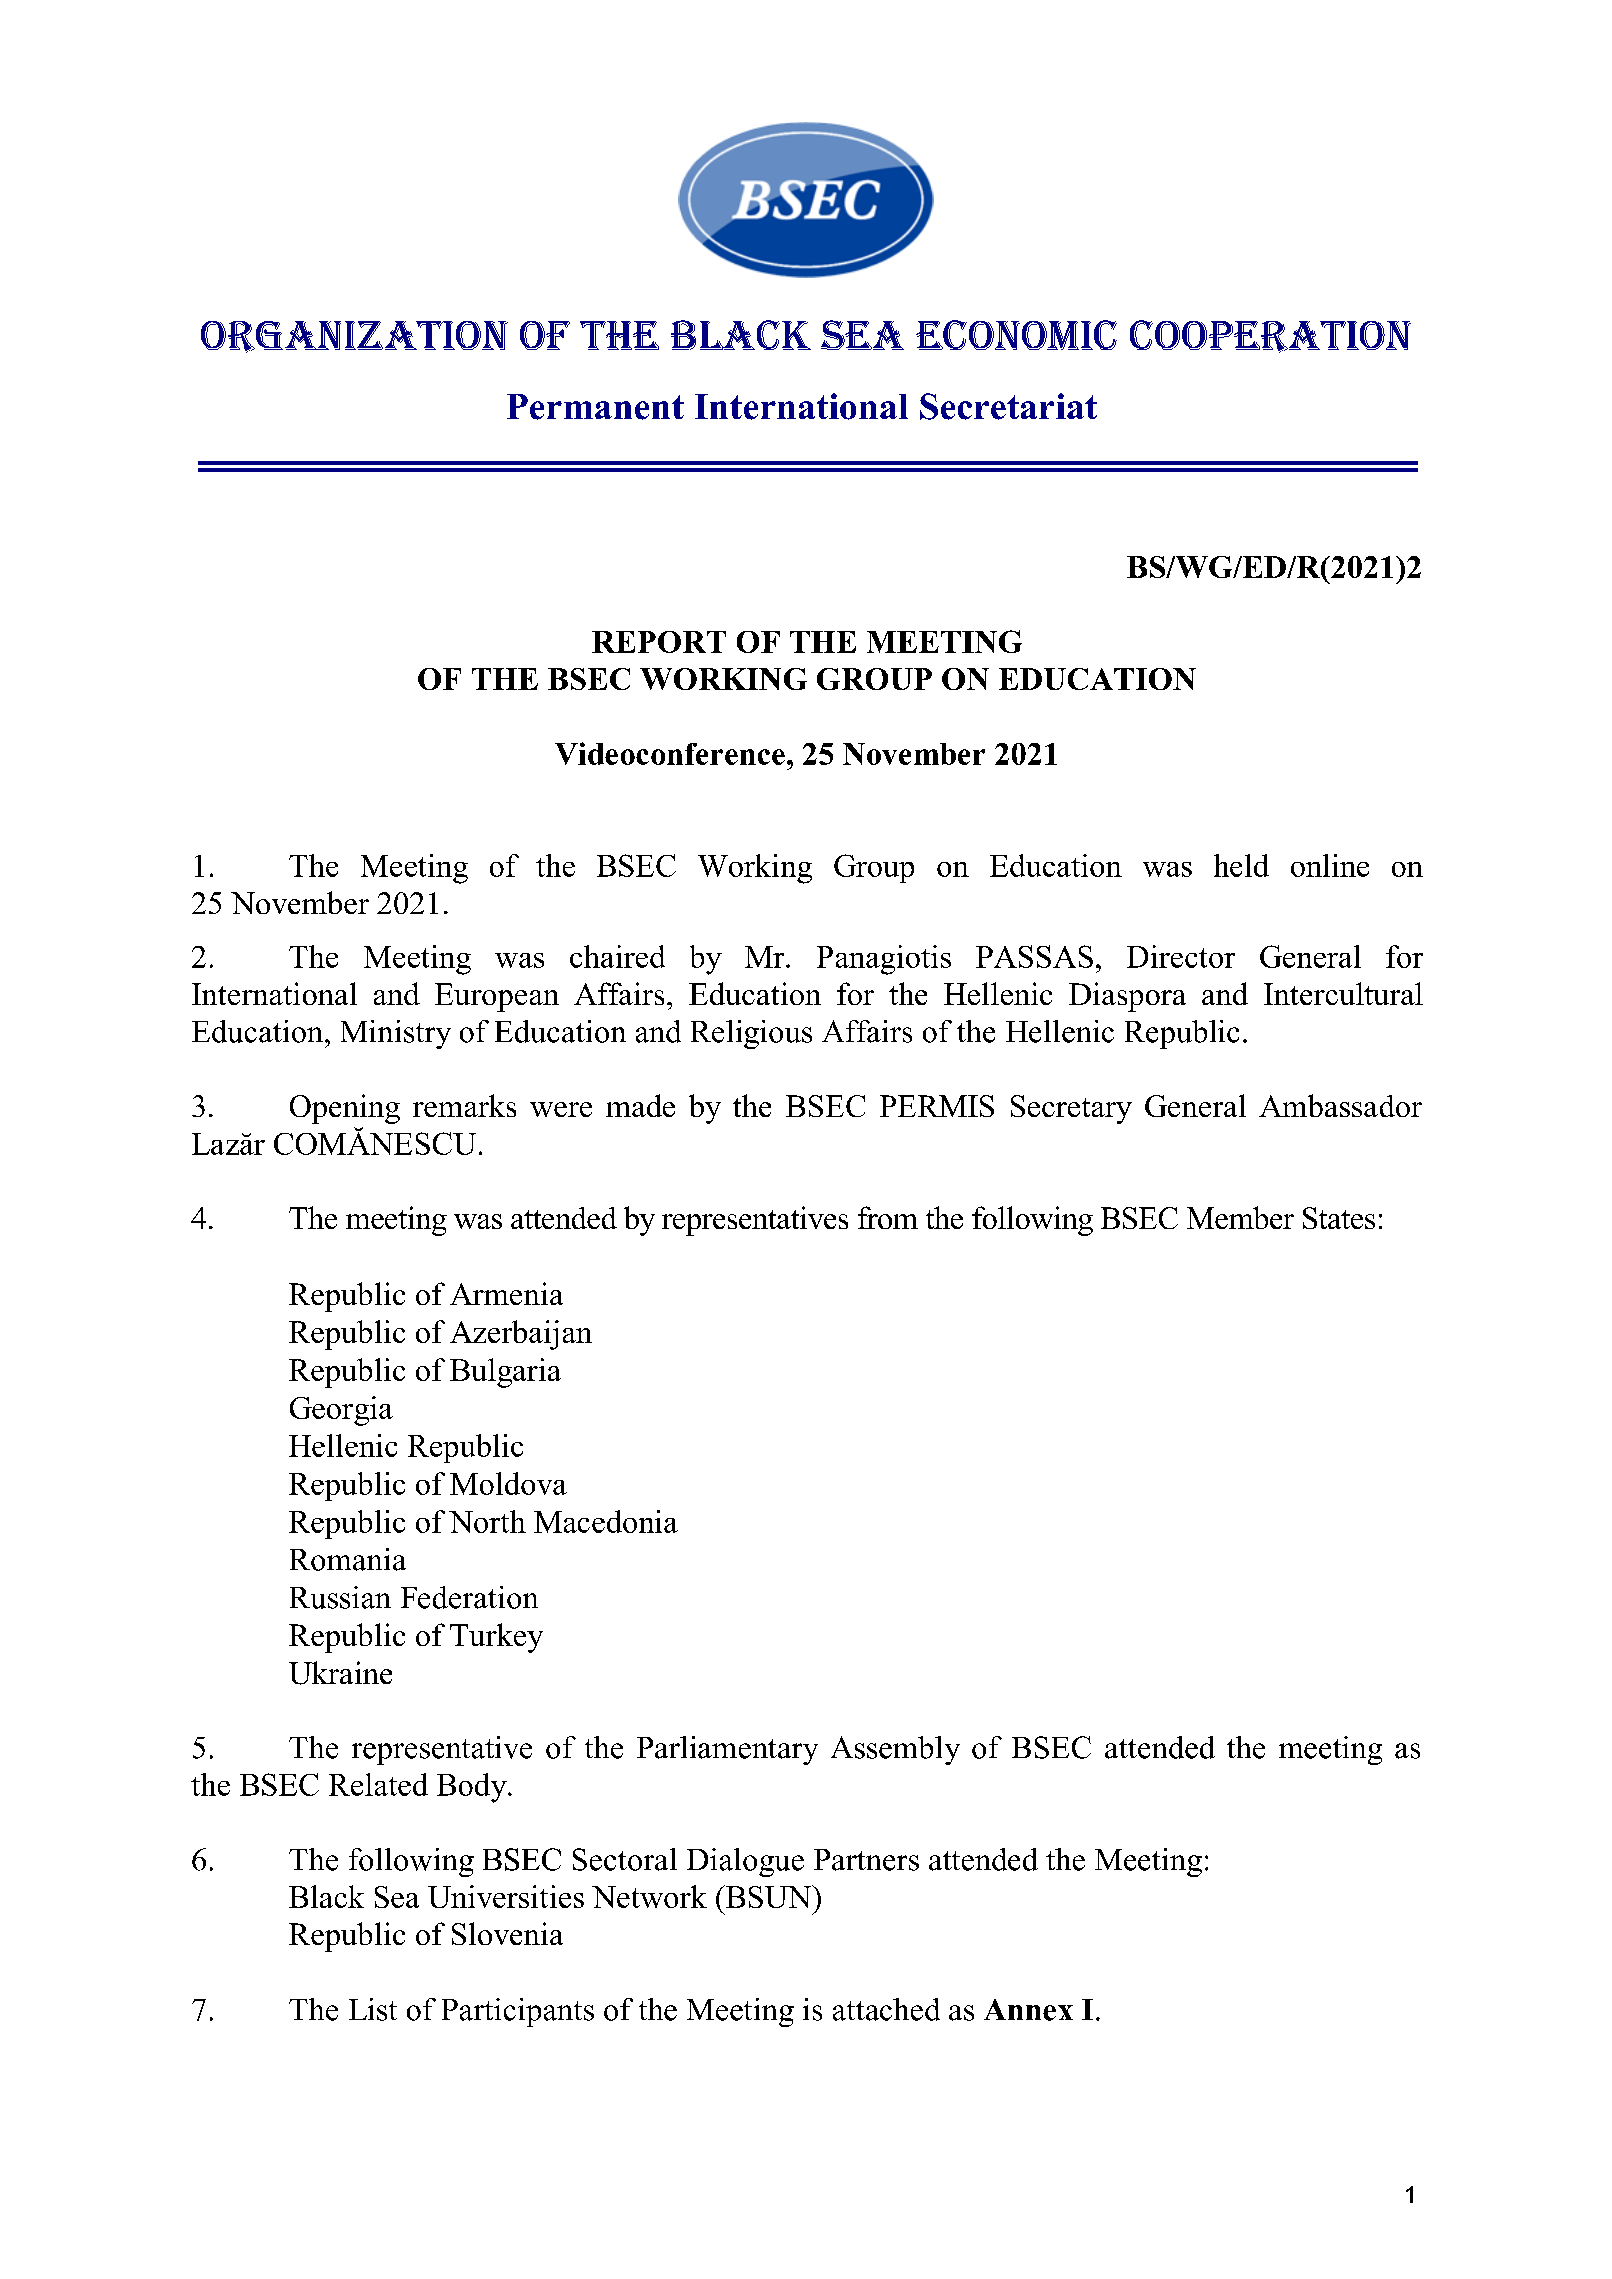  I want to click on Federation, so click(469, 1597).
